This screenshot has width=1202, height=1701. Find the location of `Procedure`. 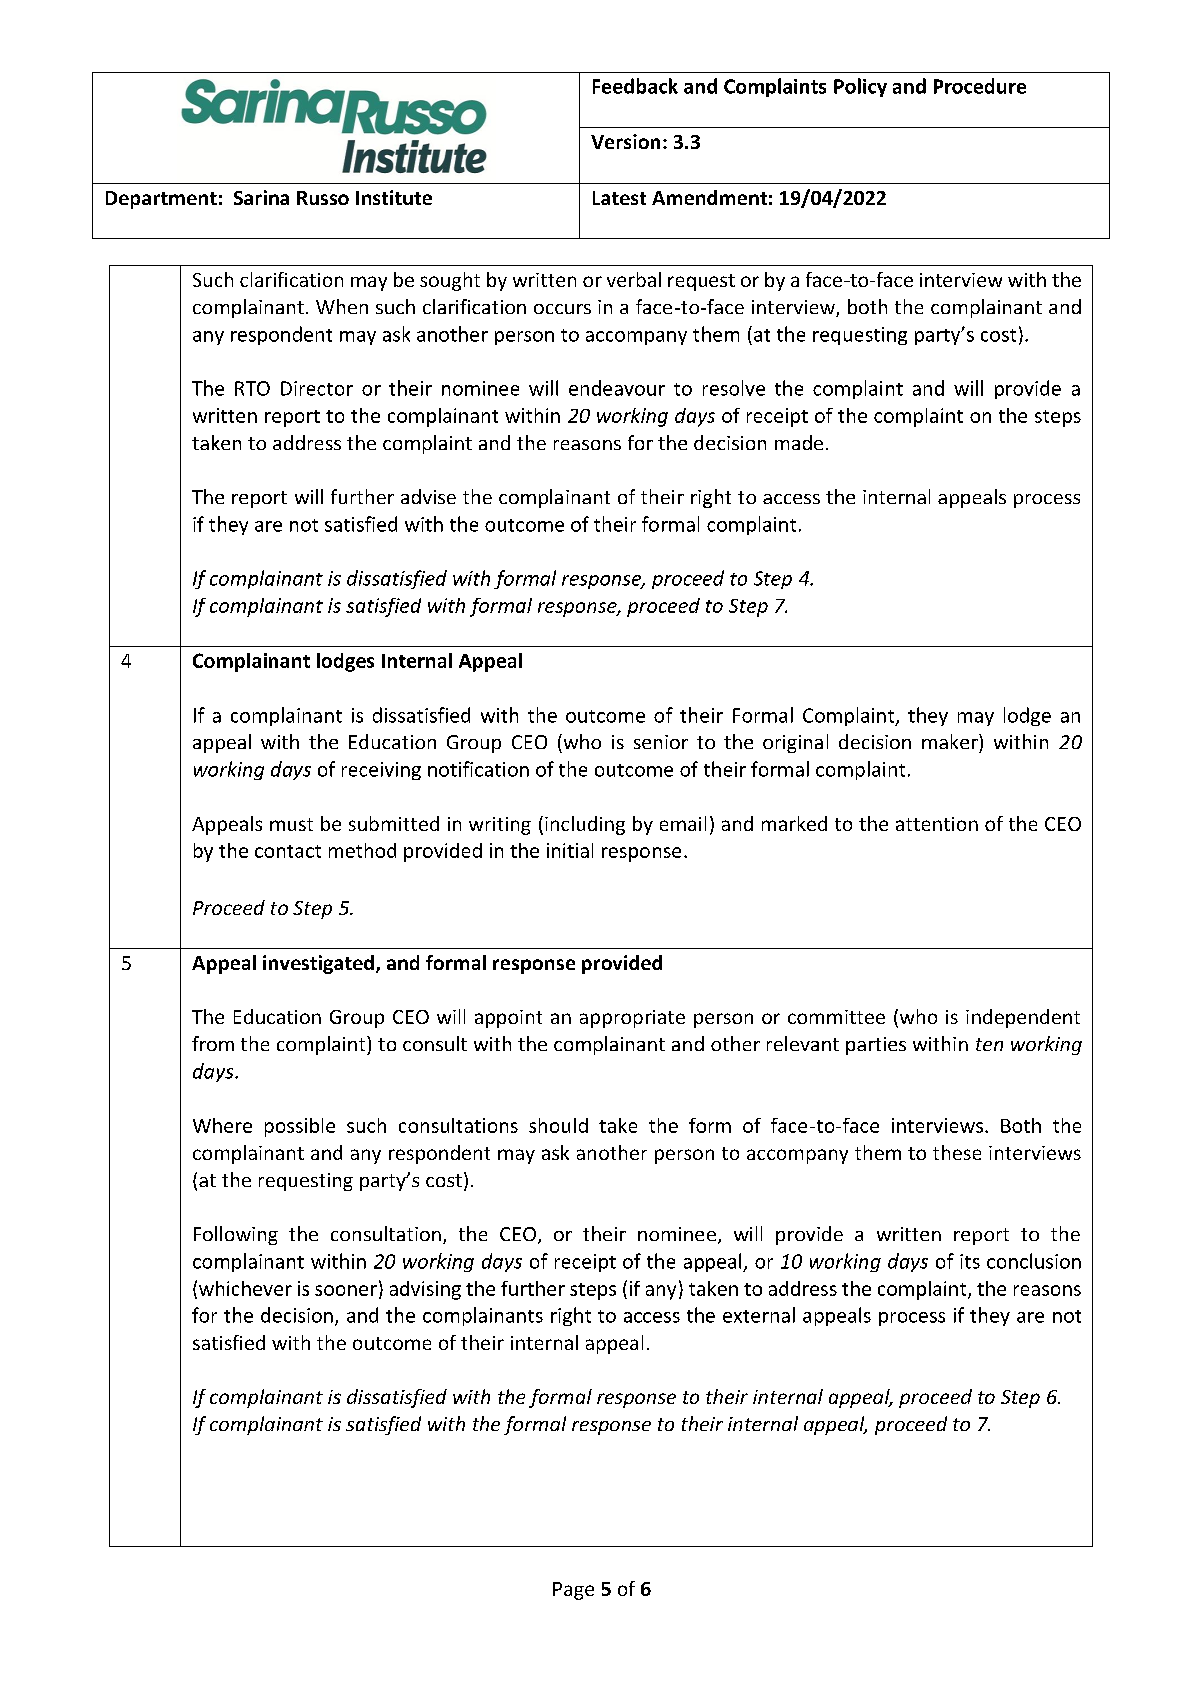

Procedure is located at coordinates (980, 86).
